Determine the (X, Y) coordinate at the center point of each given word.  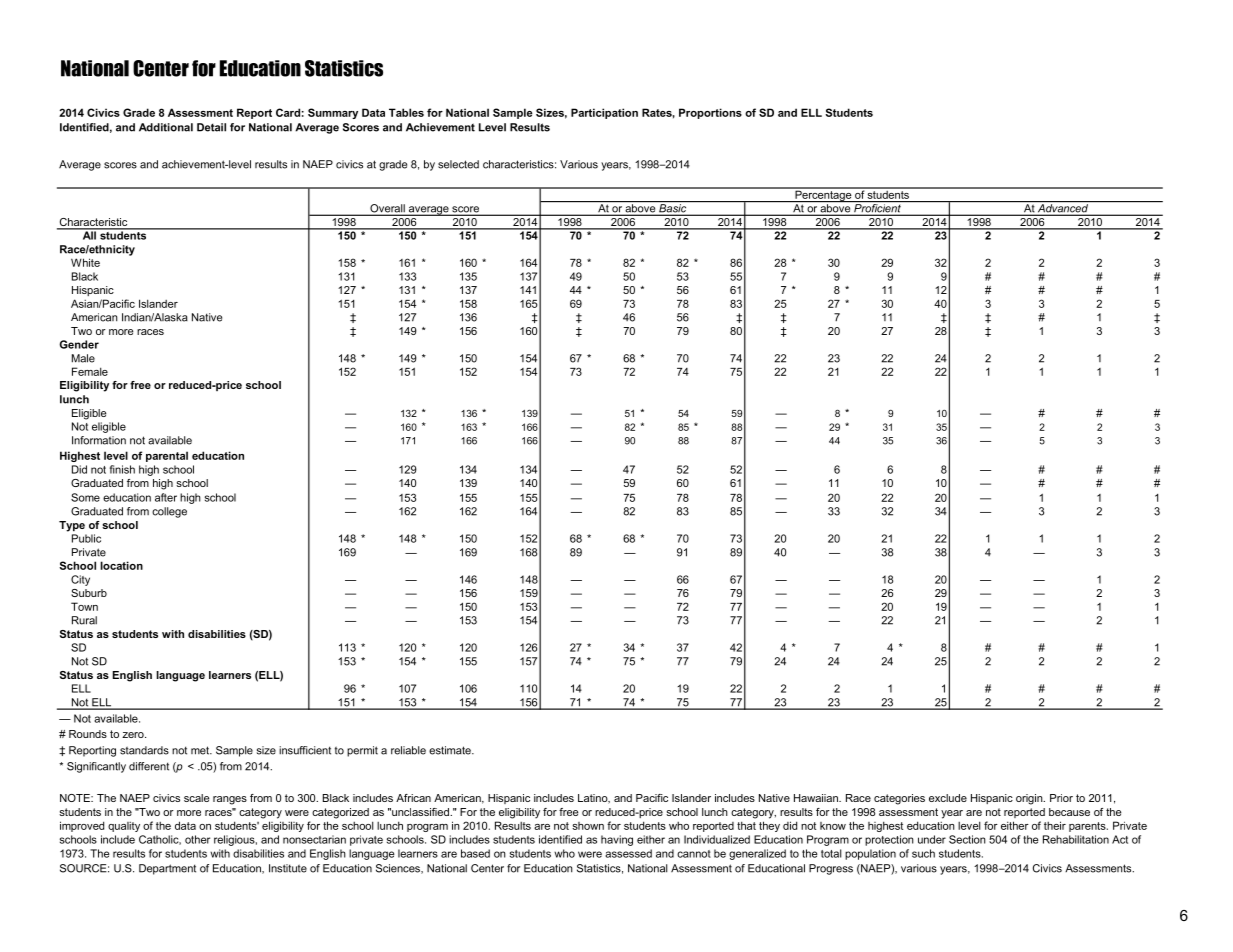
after (166, 497)
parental (167, 456)
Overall (387, 209)
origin (1030, 799)
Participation (604, 113)
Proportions (710, 113)
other (197, 839)
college (169, 512)
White (85, 262)
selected (458, 164)
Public (86, 538)
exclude (948, 798)
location (121, 565)
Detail (211, 127)
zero (134, 735)
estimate (451, 750)
